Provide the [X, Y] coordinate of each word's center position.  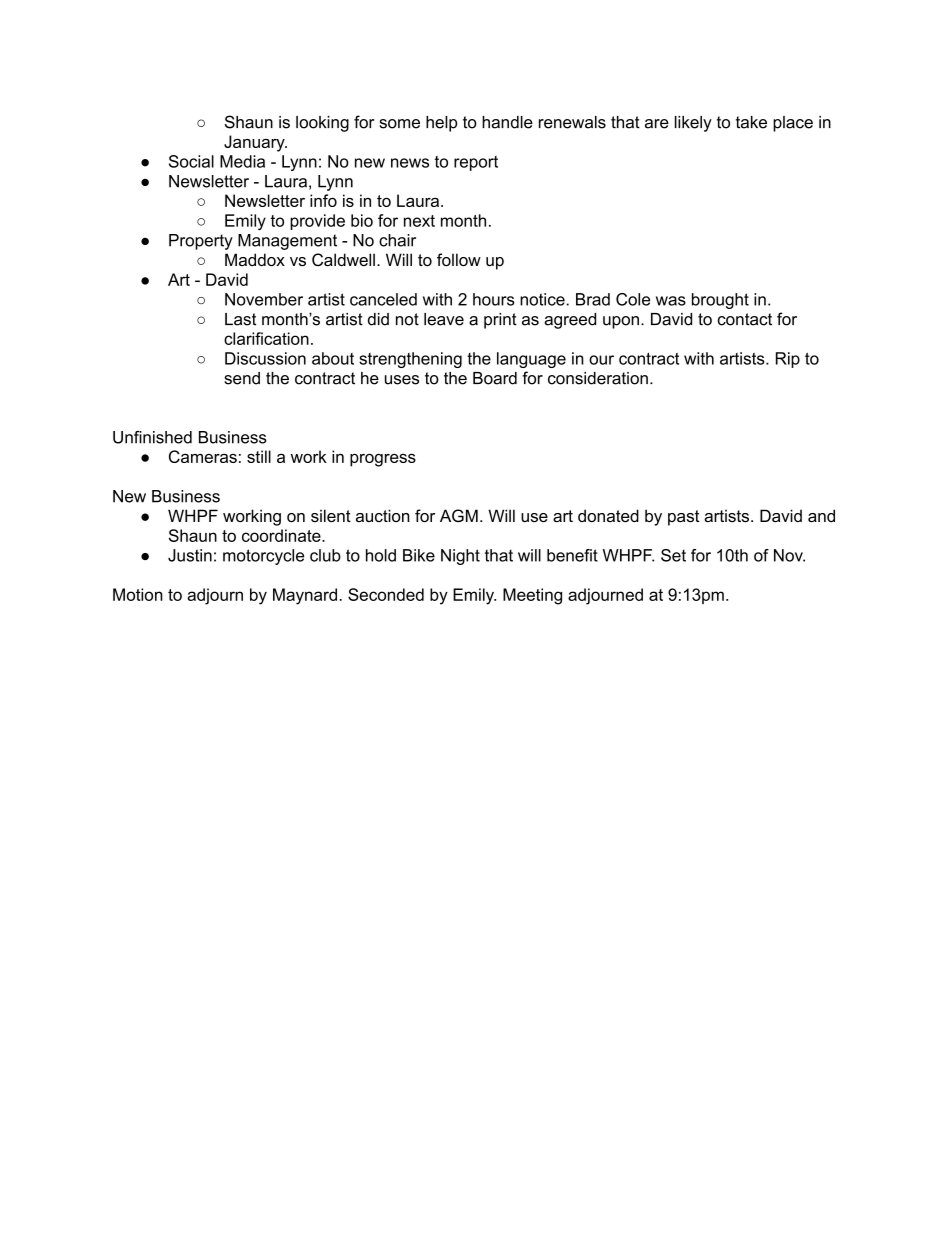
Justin [190, 555]
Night [460, 557]
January [255, 143]
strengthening [410, 360]
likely [693, 124]
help [441, 124]
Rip [788, 360]
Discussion [265, 358]
